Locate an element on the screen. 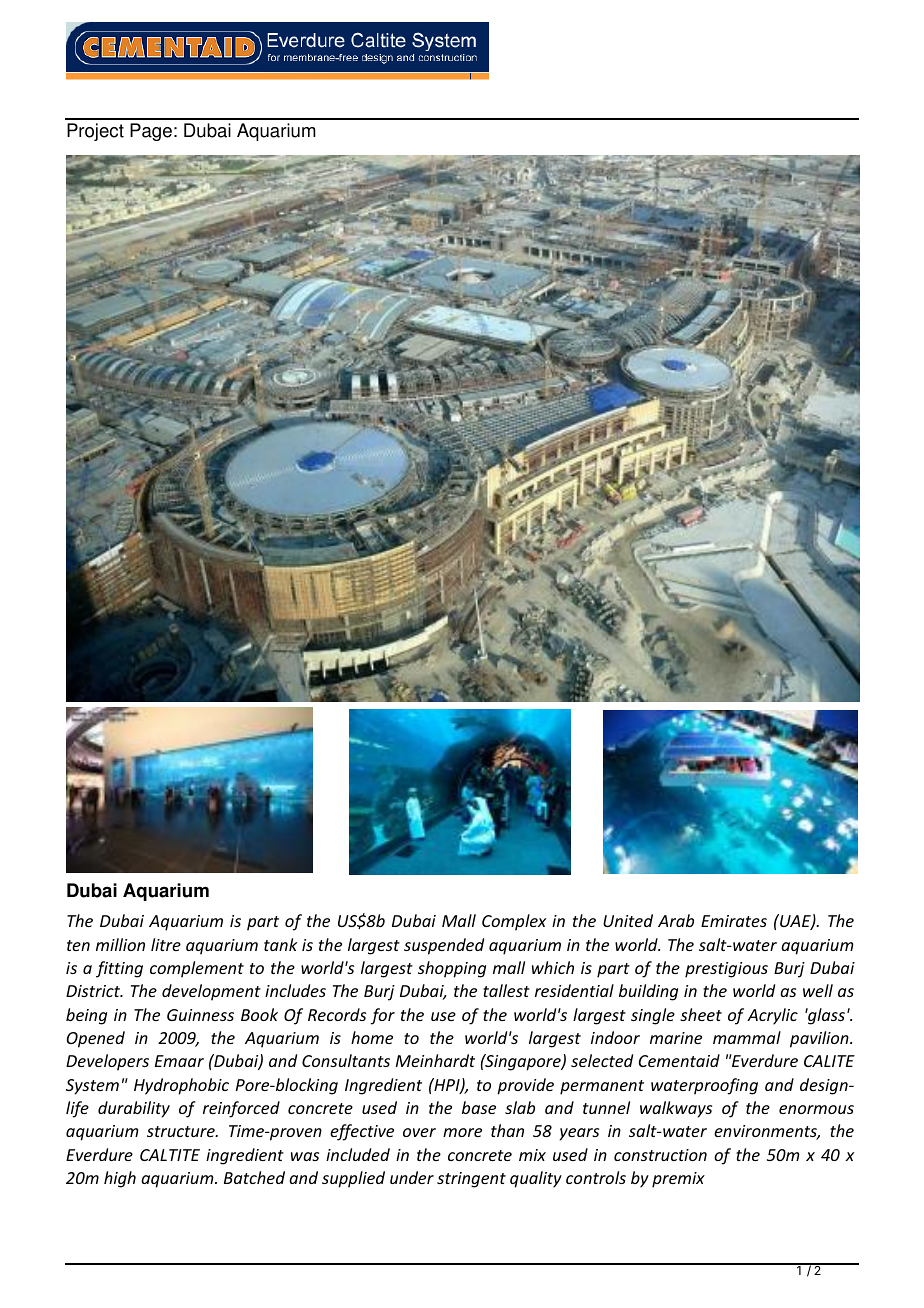 The width and height of the screenshot is (924, 1308). structure is located at coordinates (182, 1131).
